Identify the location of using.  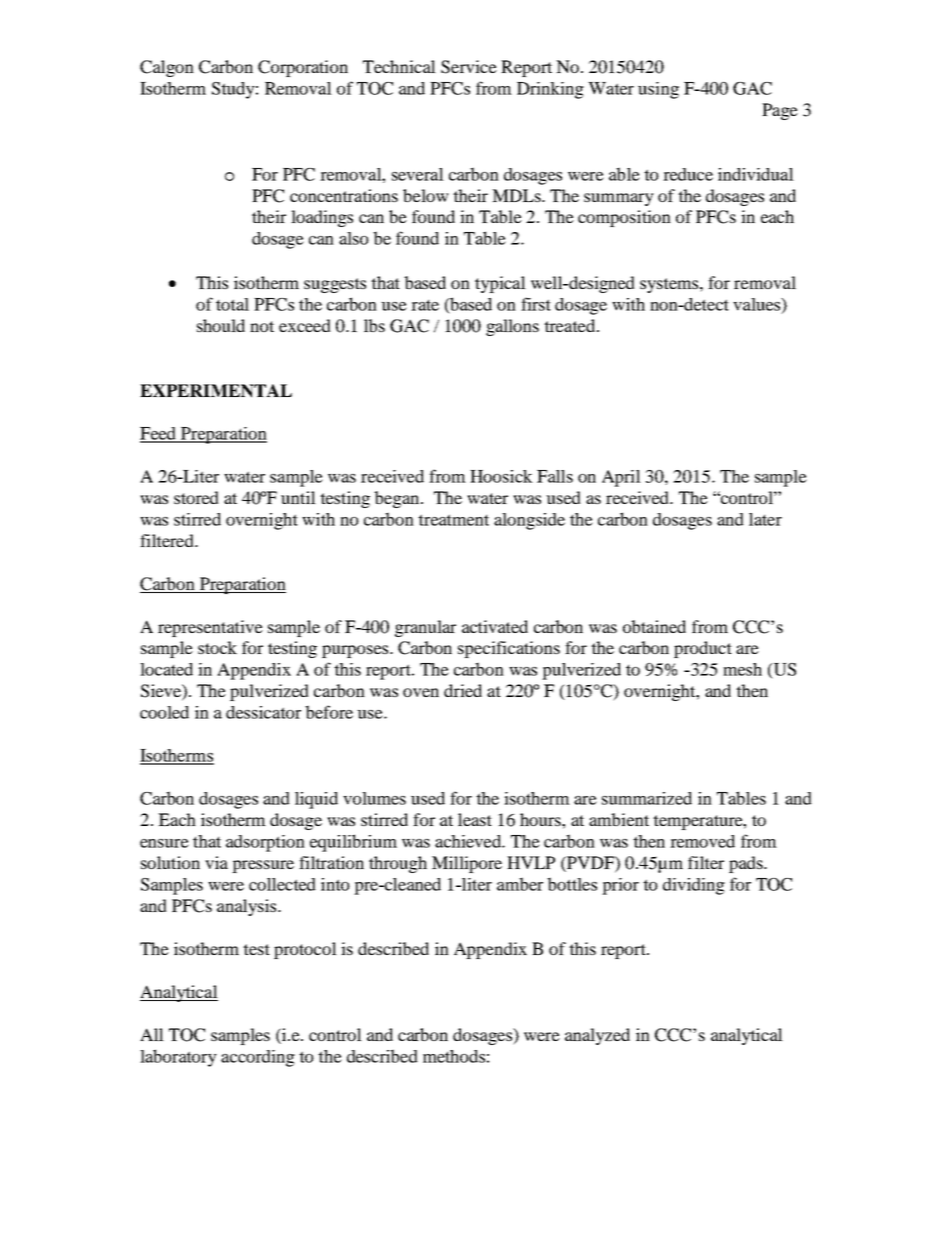
(658, 90).
